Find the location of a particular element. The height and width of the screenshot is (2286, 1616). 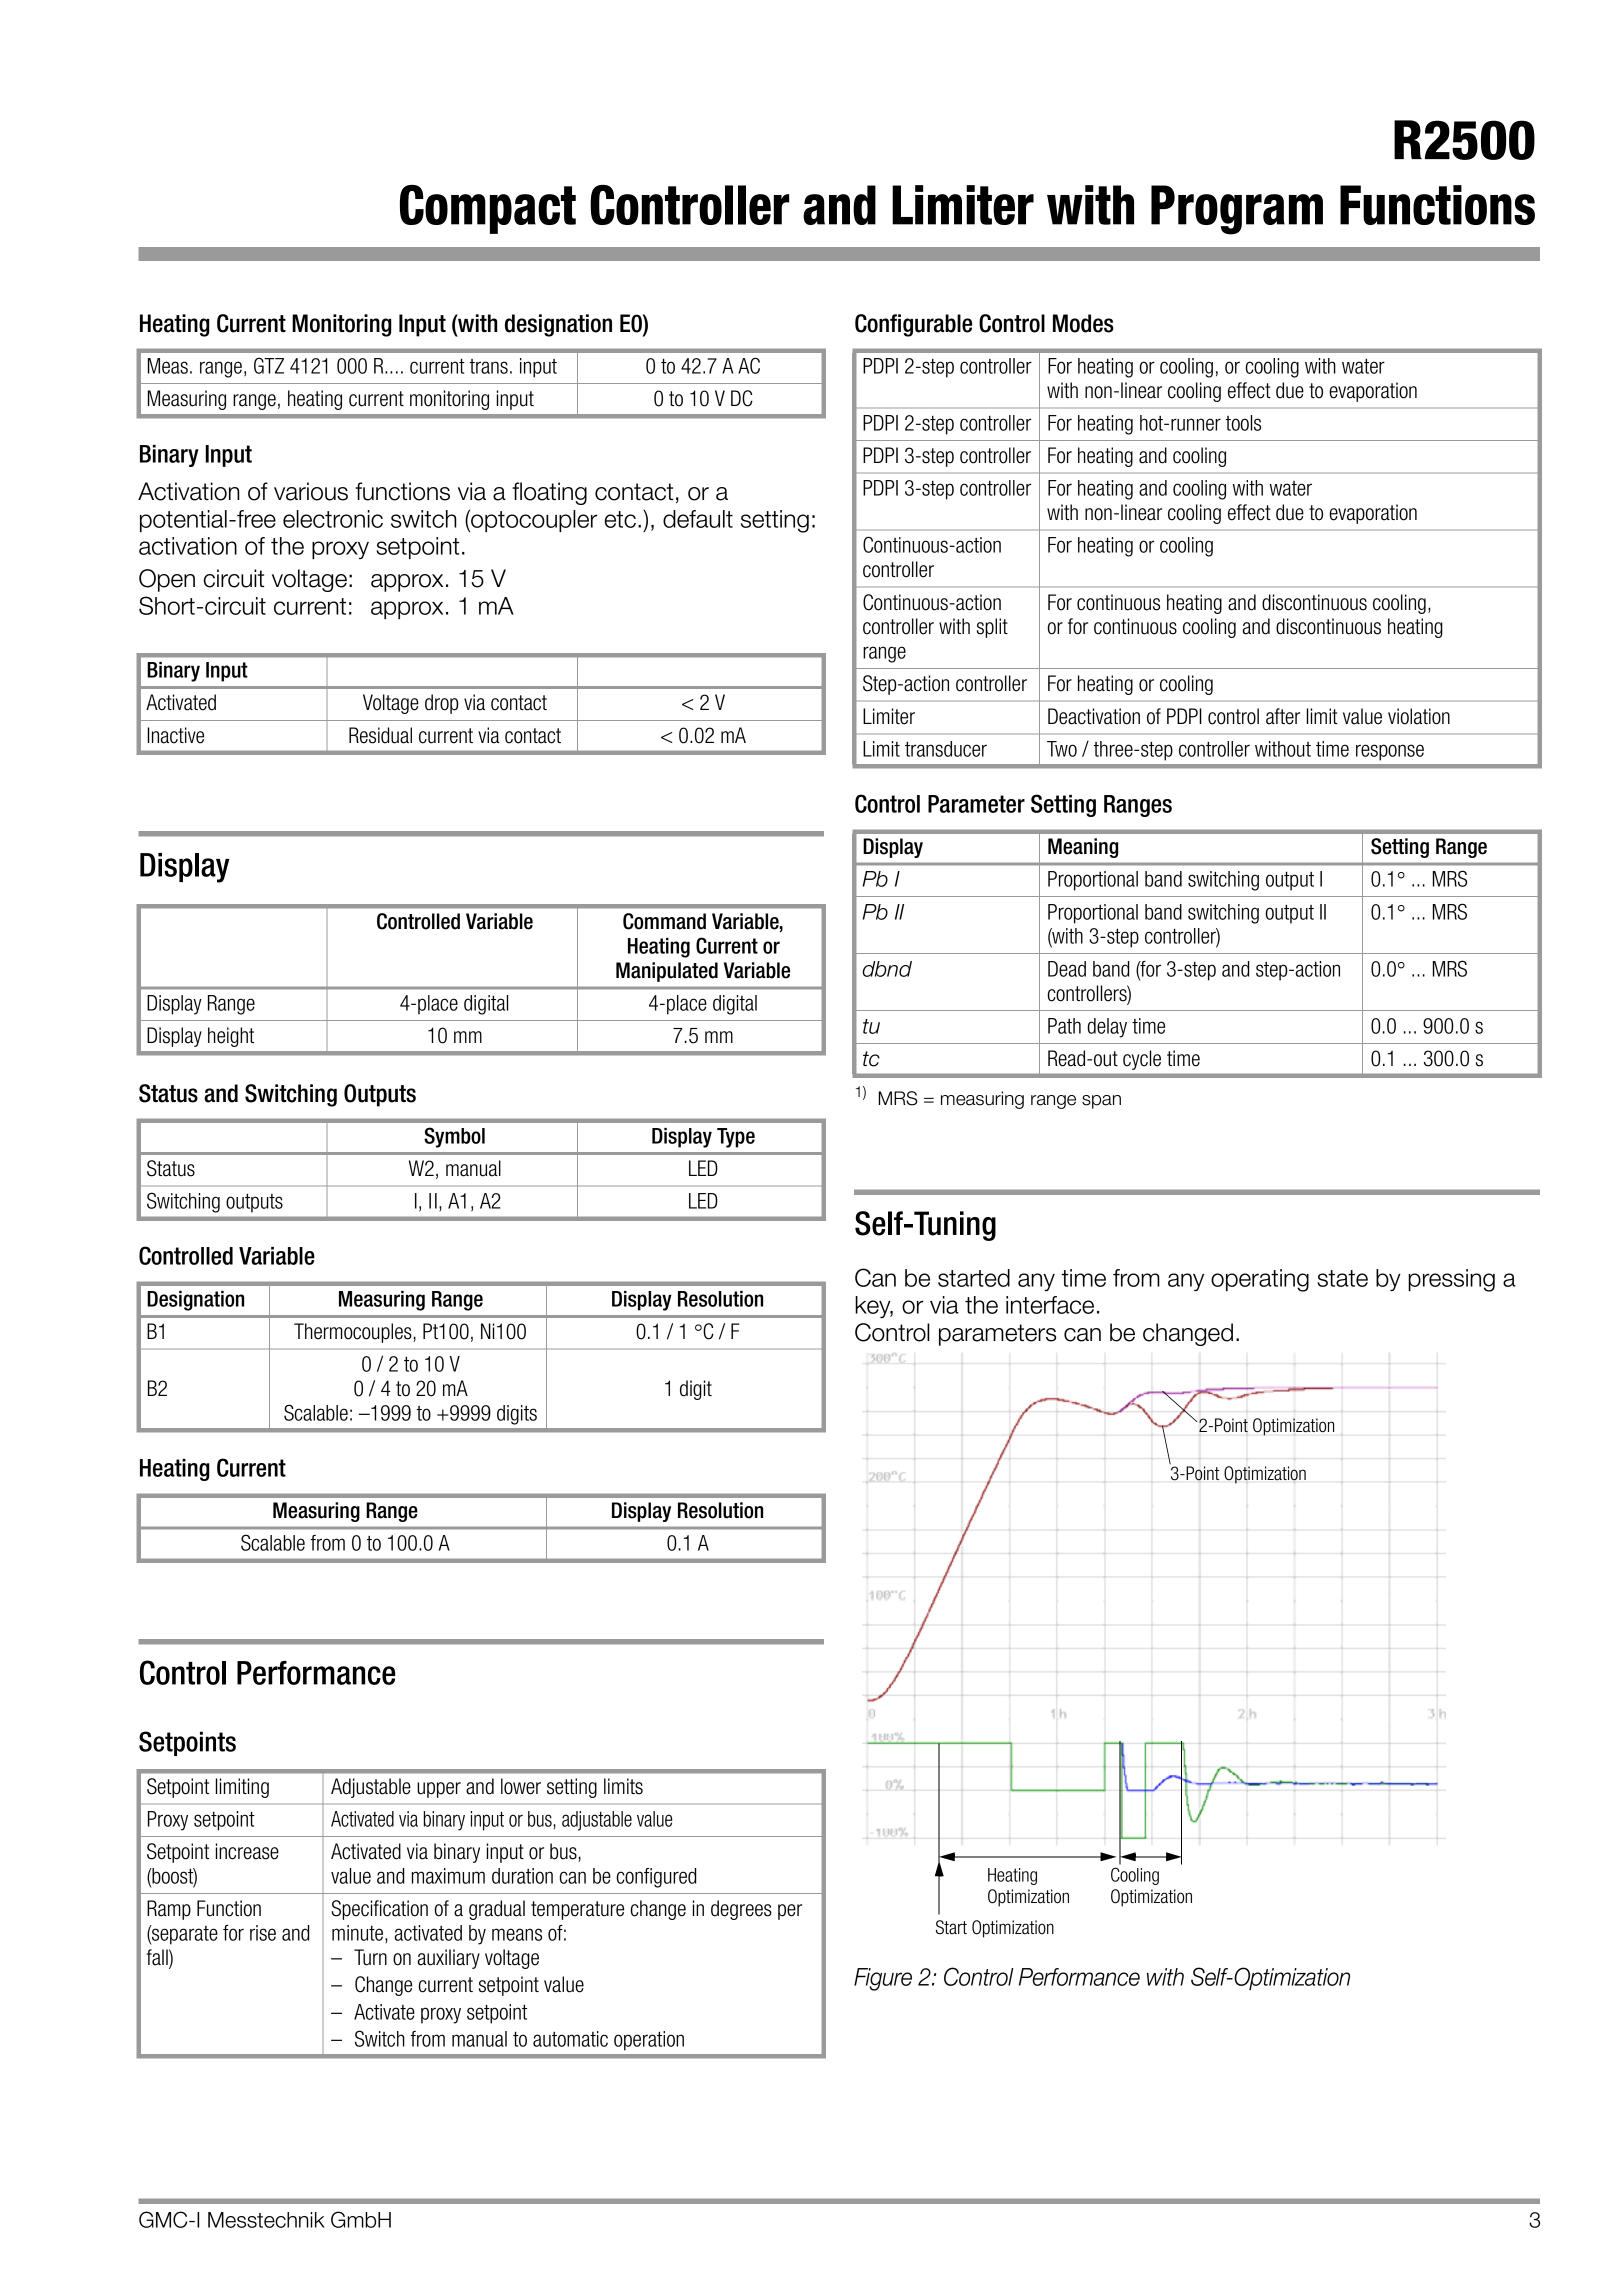

Configurable is located at coordinates (913, 325).
